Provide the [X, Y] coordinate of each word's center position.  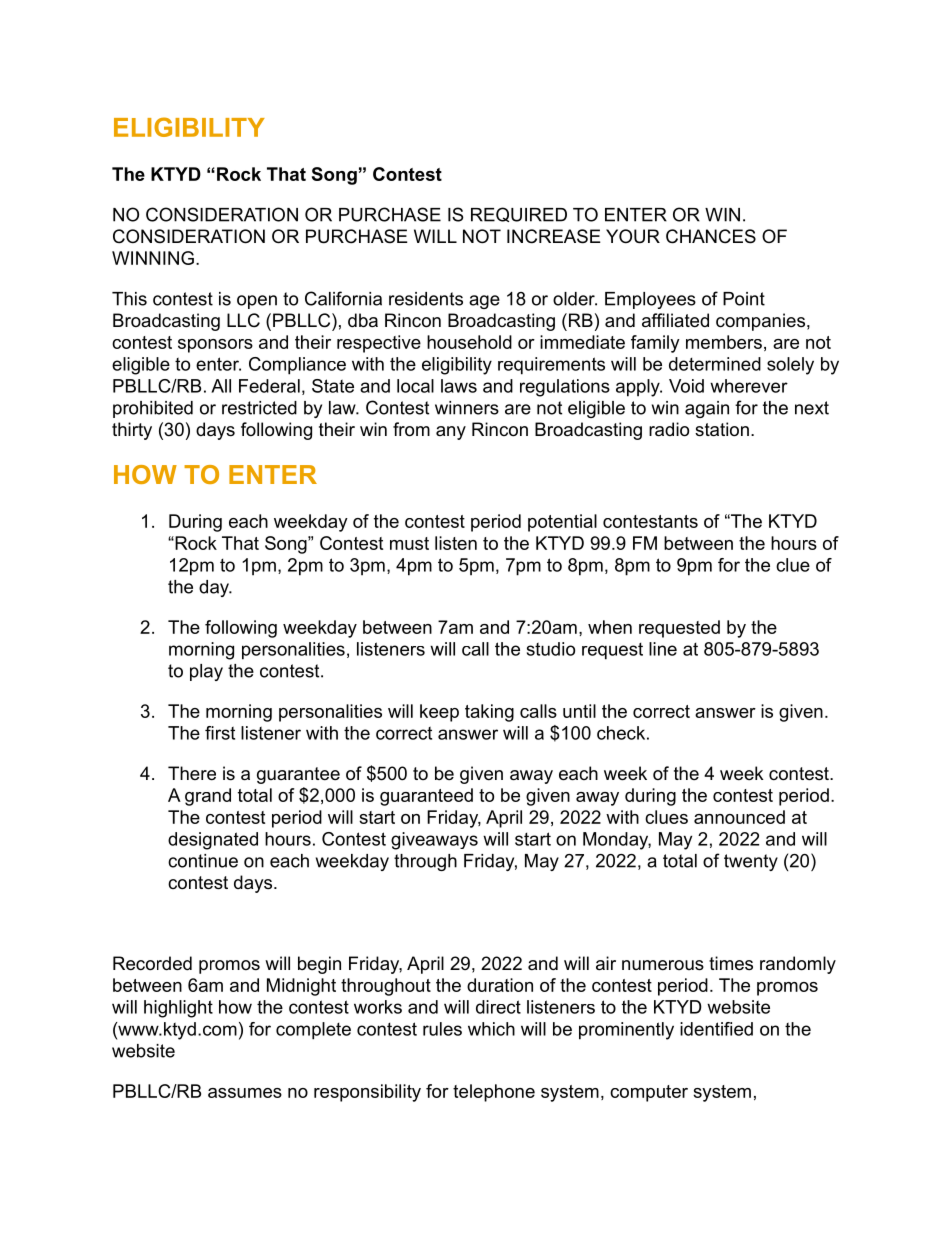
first [220, 733]
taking [489, 713]
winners [467, 408]
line [663, 649]
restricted [259, 408]
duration [500, 985]
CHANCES [711, 236]
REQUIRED [519, 214]
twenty [751, 862]
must [409, 543]
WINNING [153, 258]
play [206, 672]
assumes [245, 1093]
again [707, 409]
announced [739, 817]
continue [203, 861]
